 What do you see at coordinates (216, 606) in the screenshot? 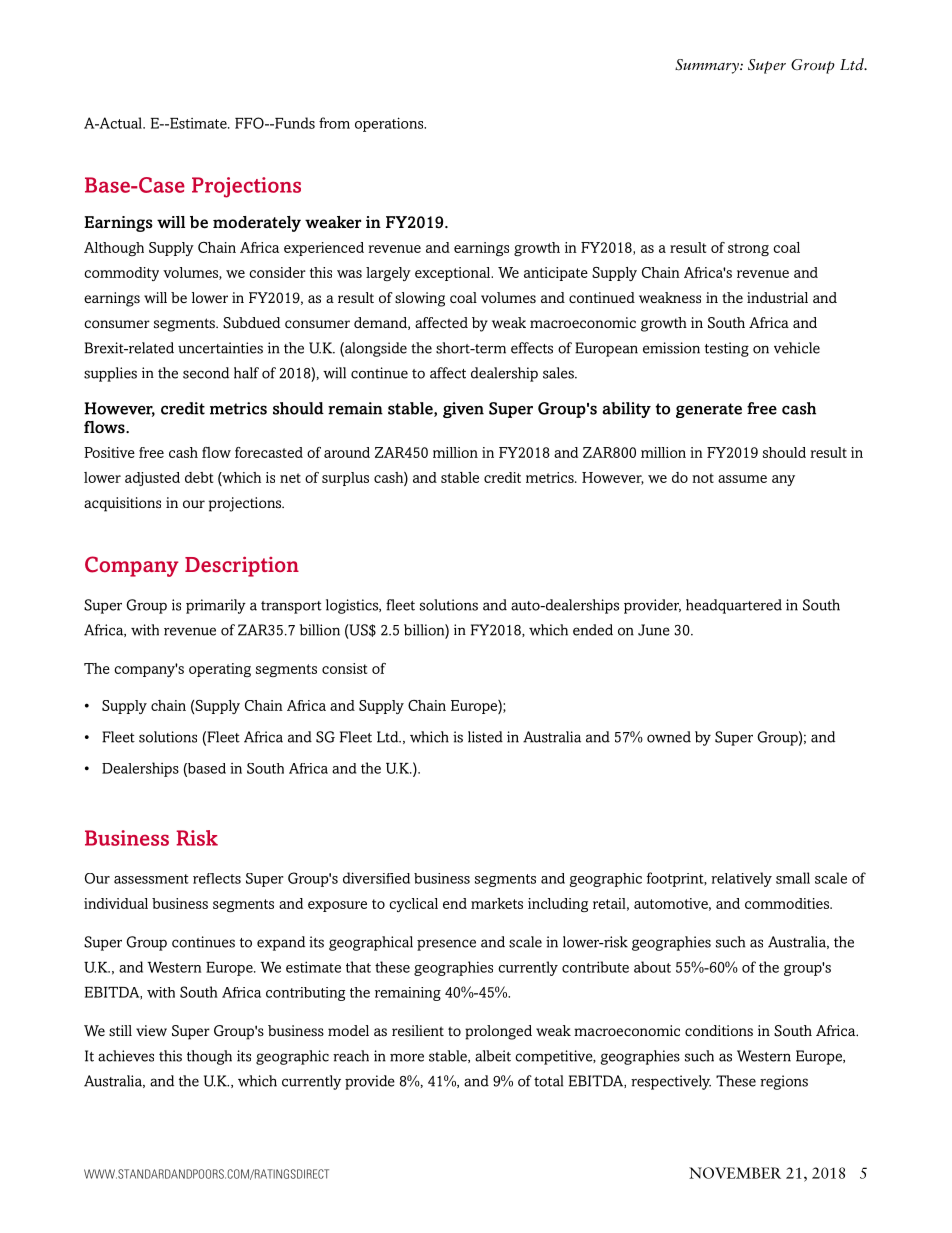
I see `primarily` at bounding box center [216, 606].
